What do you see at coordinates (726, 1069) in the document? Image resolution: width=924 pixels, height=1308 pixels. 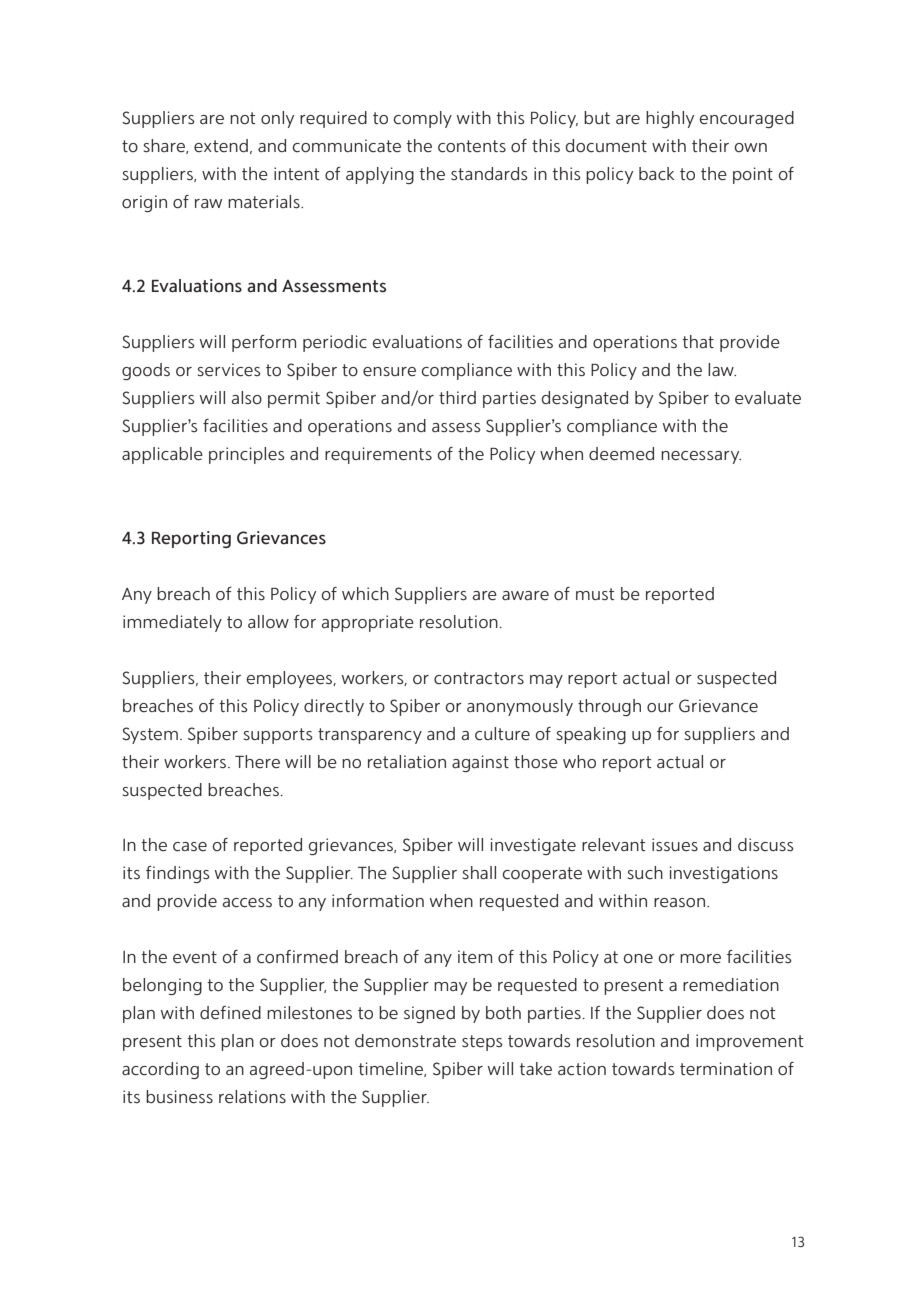 I see `termination` at bounding box center [726, 1069].
